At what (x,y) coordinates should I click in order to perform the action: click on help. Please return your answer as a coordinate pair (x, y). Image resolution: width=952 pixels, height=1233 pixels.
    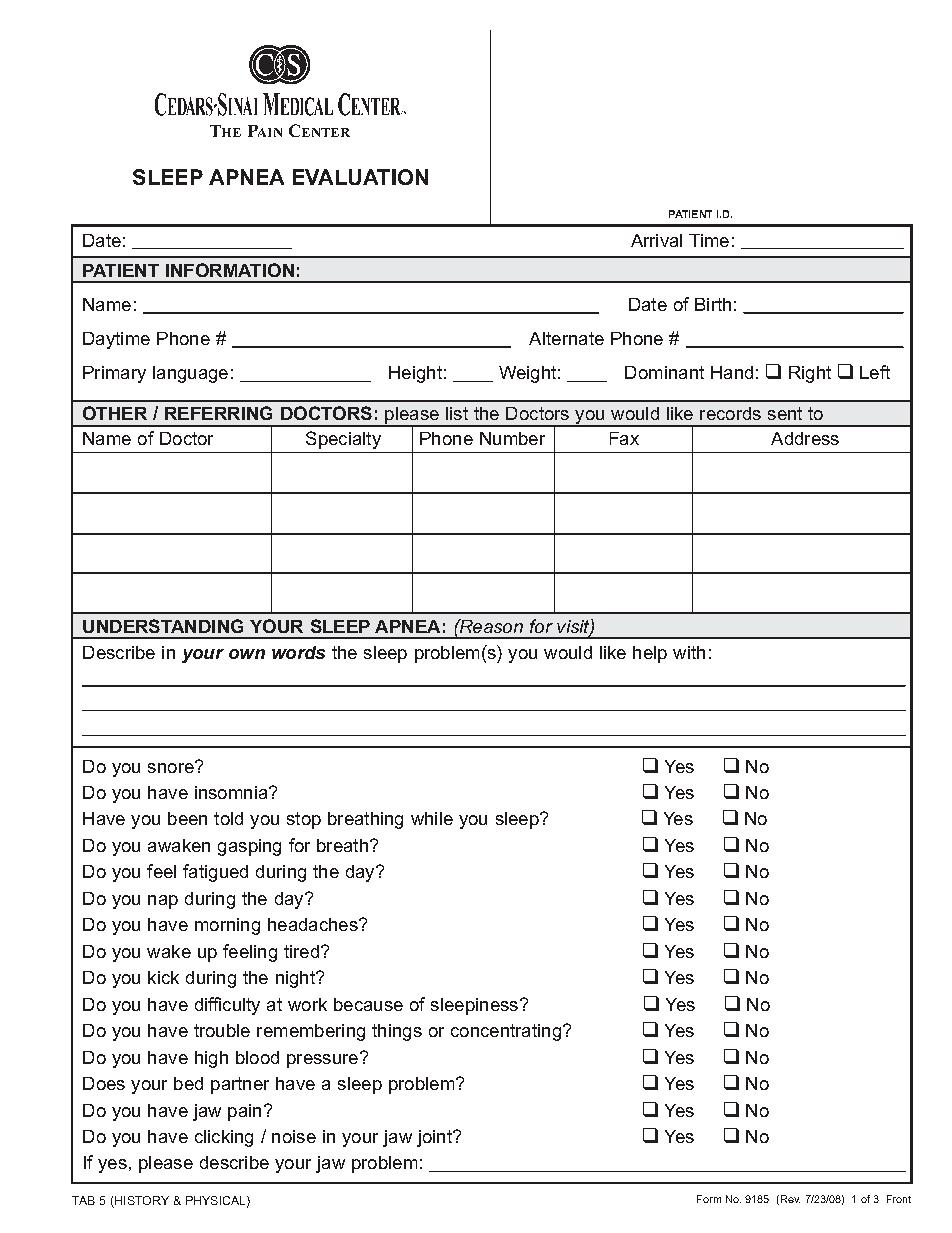
    Looking at the image, I should click on (650, 654).
